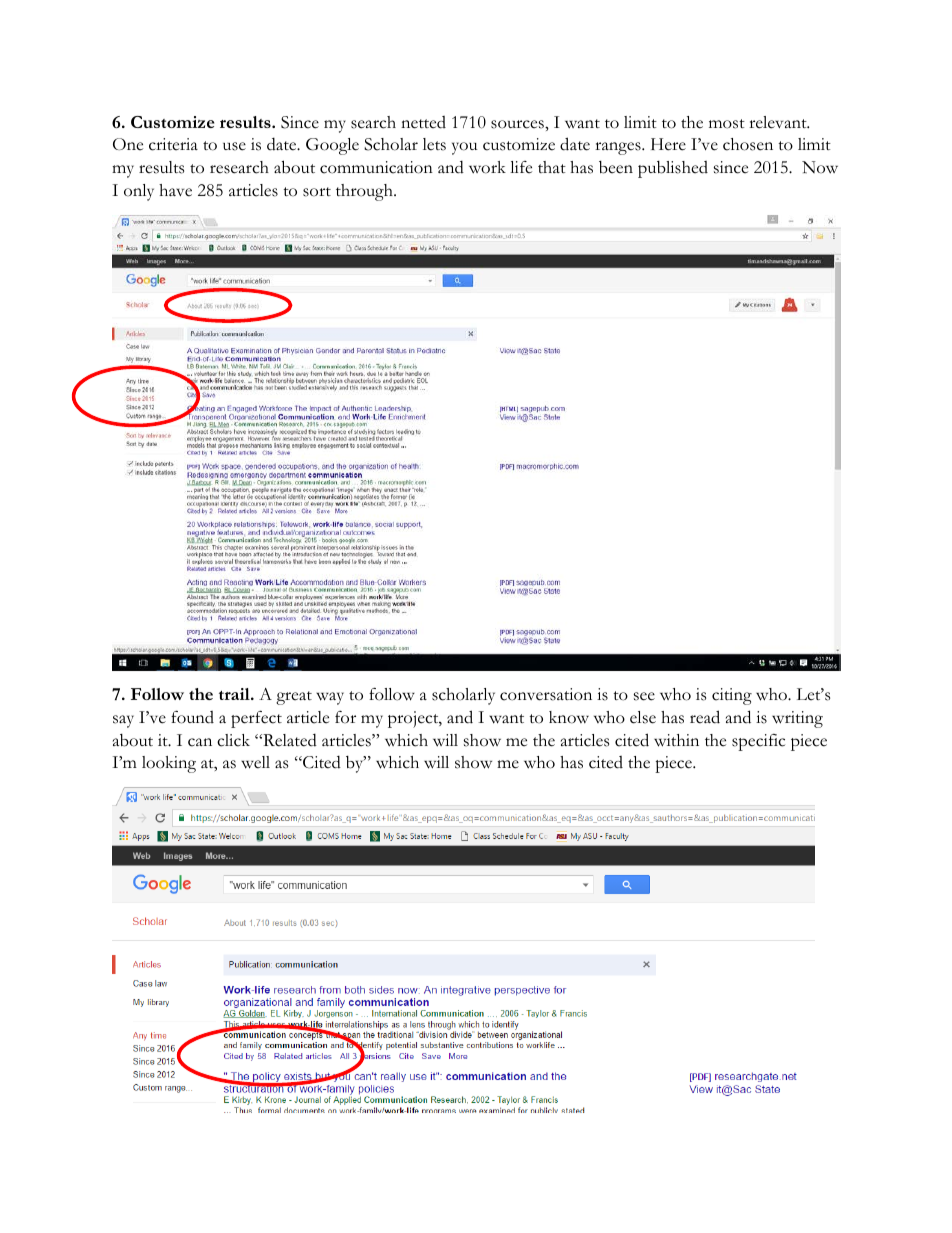  I want to click on conversation, so click(546, 694).
